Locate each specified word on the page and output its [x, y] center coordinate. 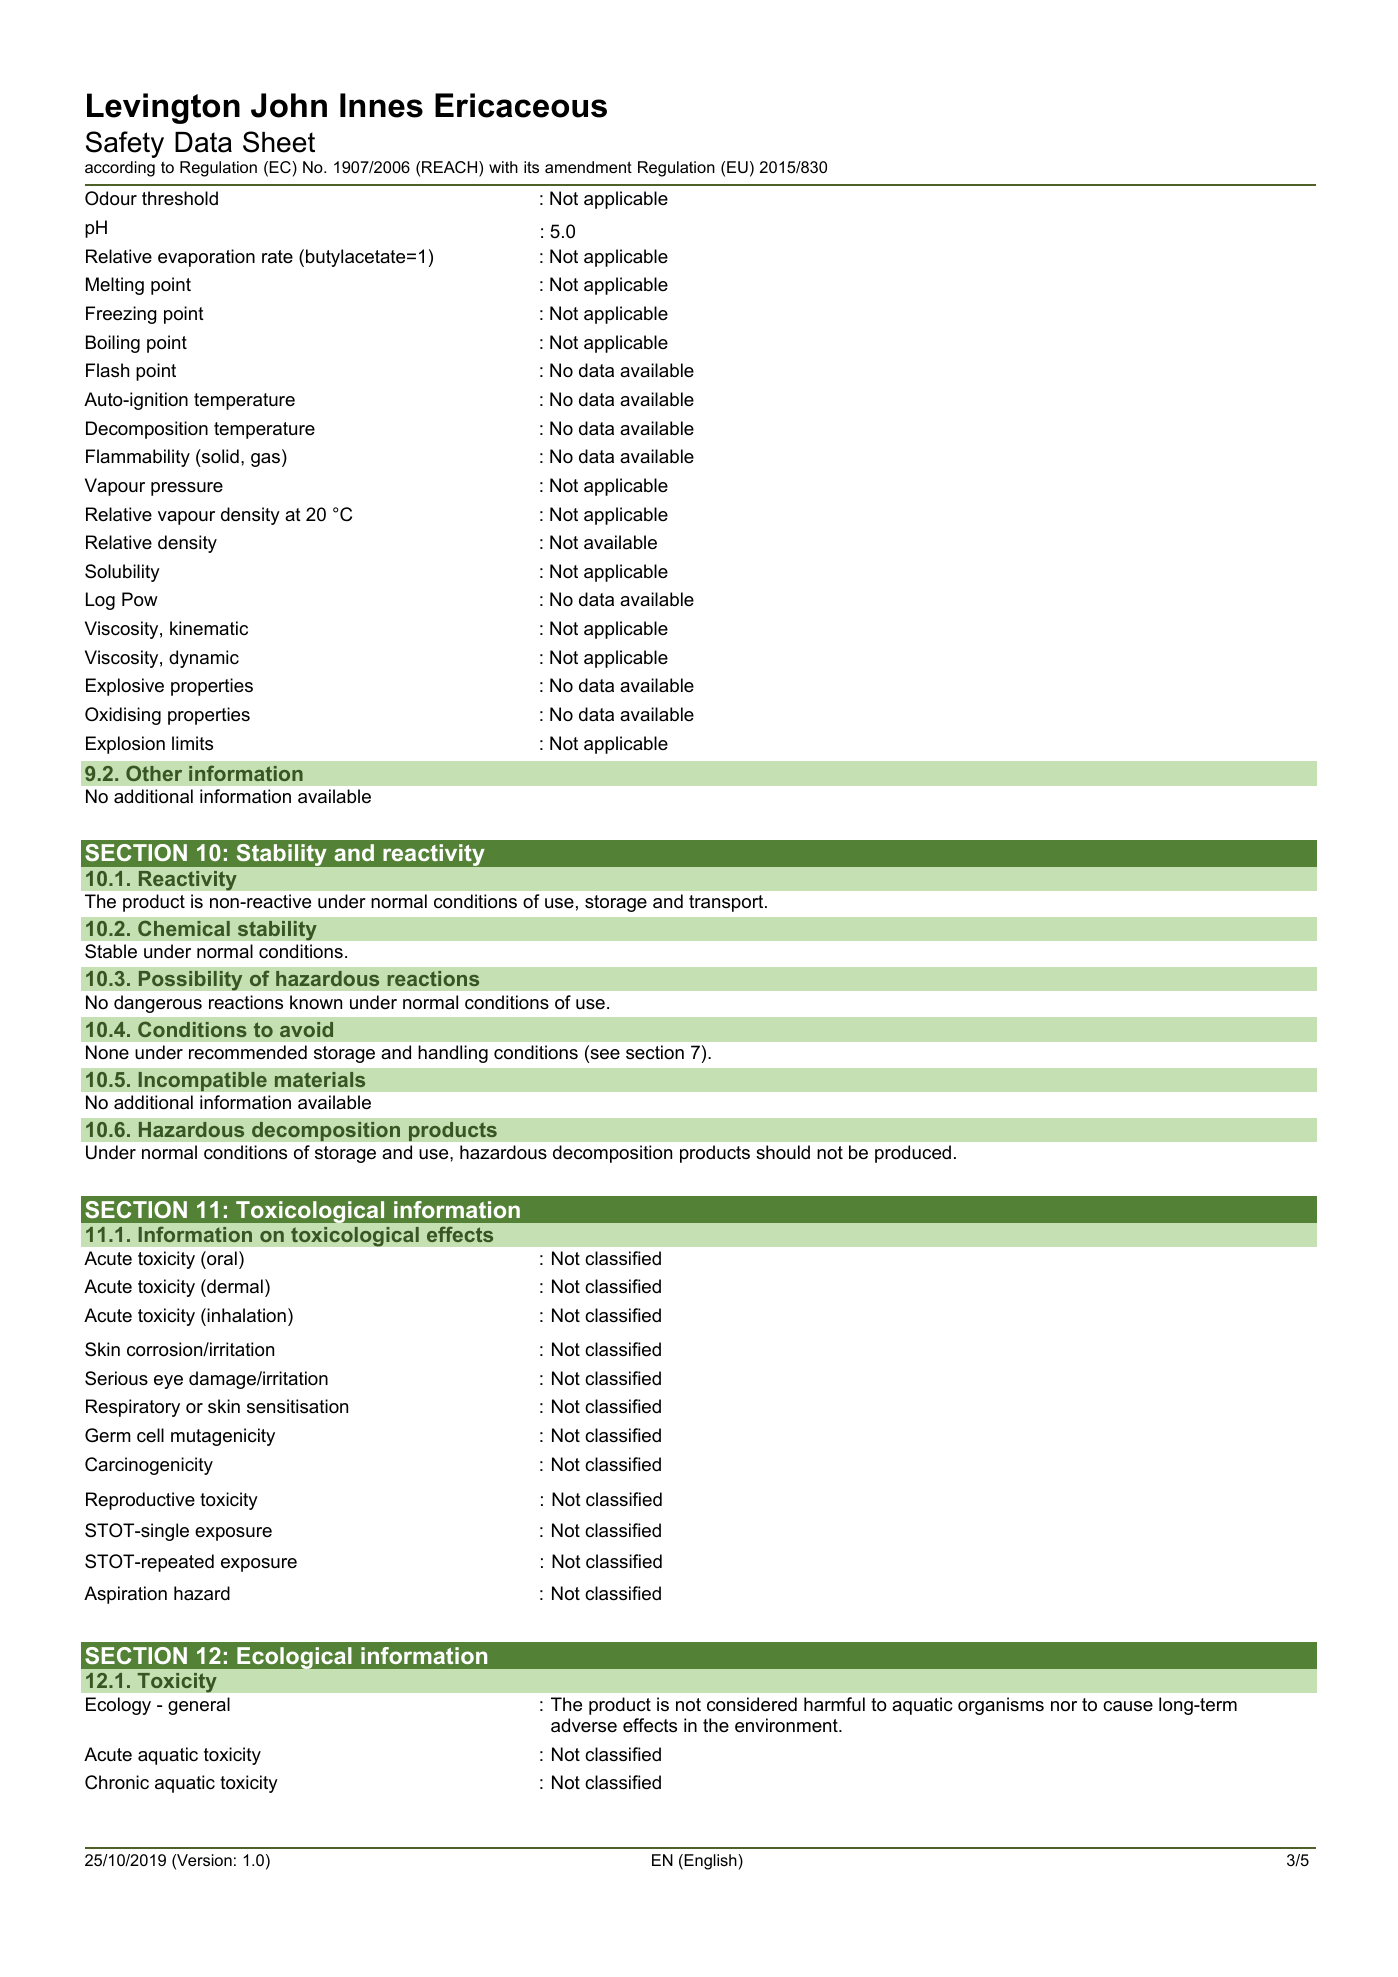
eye [168, 1382]
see [604, 1055]
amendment [588, 167]
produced [913, 1154]
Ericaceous [521, 105]
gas [267, 460]
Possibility [190, 981]
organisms [1001, 1706]
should [783, 1152]
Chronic [117, 1782]
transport [727, 903]
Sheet [279, 142]
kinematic [209, 628]
